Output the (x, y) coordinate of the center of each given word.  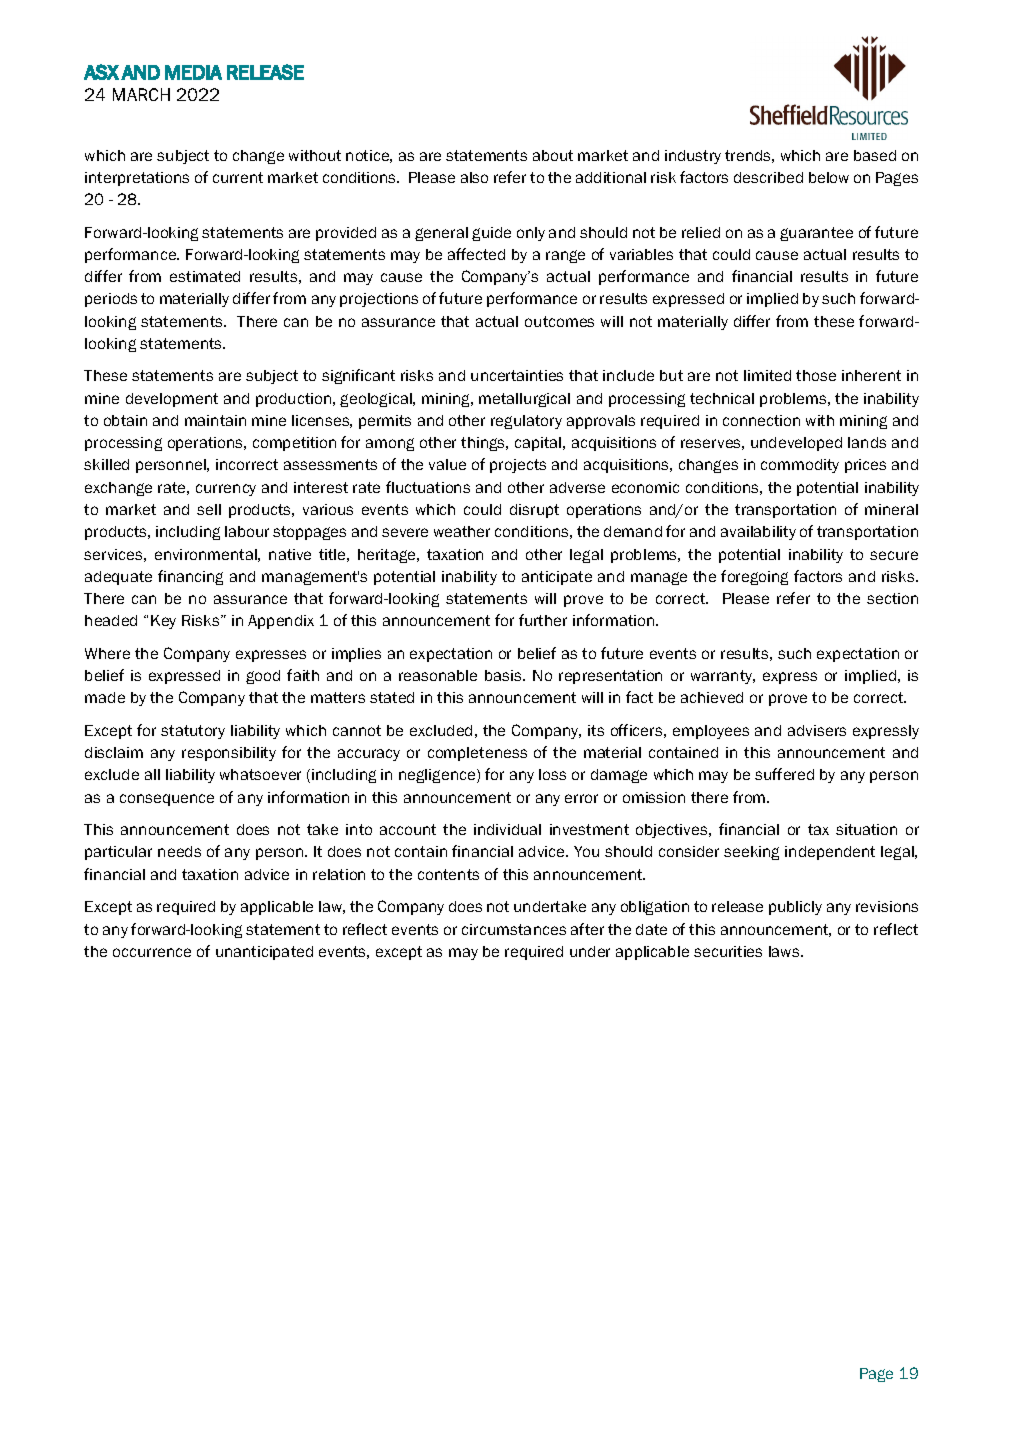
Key (163, 622)
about (553, 155)
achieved (712, 697)
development (172, 400)
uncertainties (517, 375)
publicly (795, 908)
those (816, 375)
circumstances (514, 929)
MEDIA (193, 72)
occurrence (152, 952)
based (875, 155)
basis (505, 675)
